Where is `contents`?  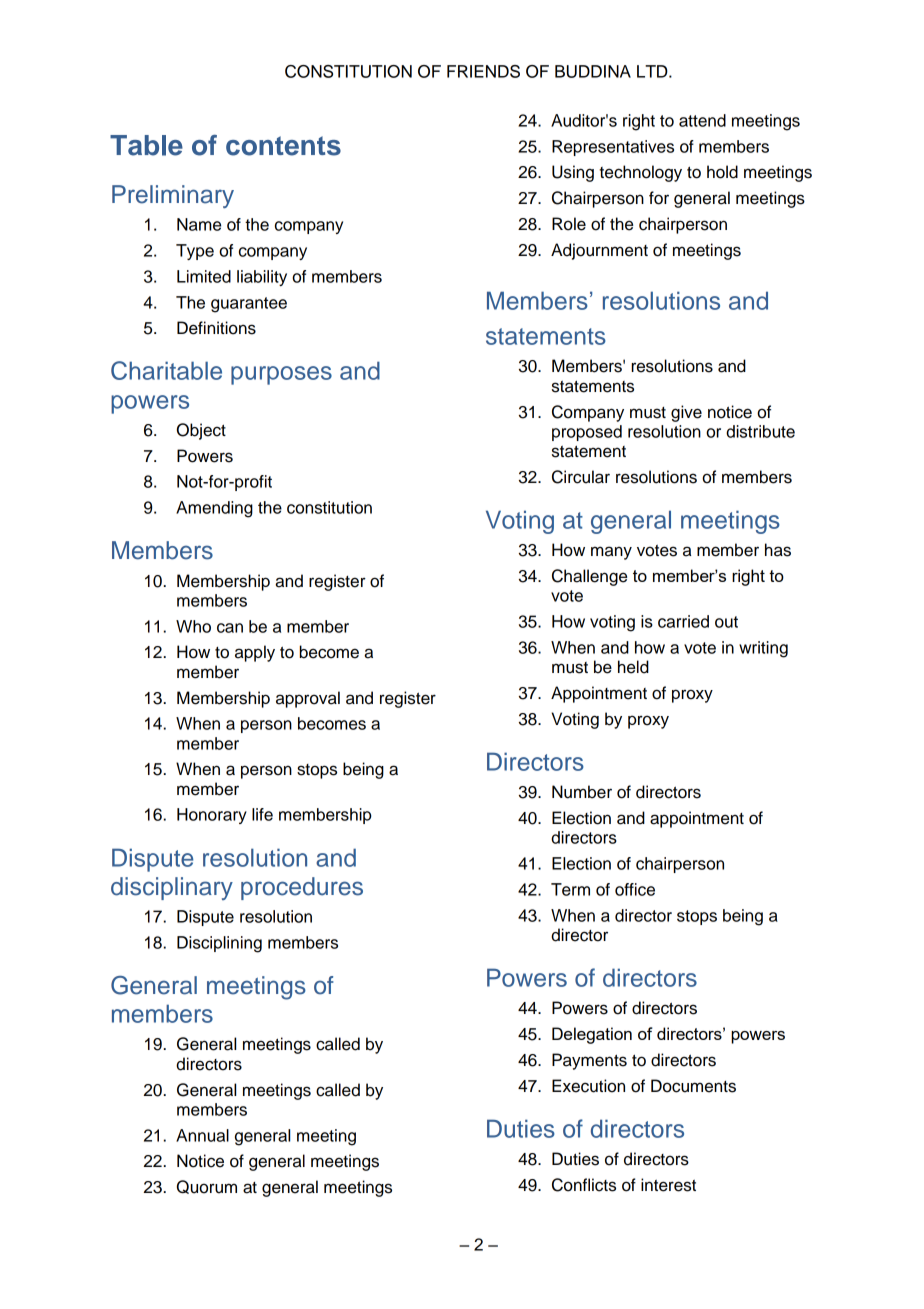
contents is located at coordinates (283, 146).
